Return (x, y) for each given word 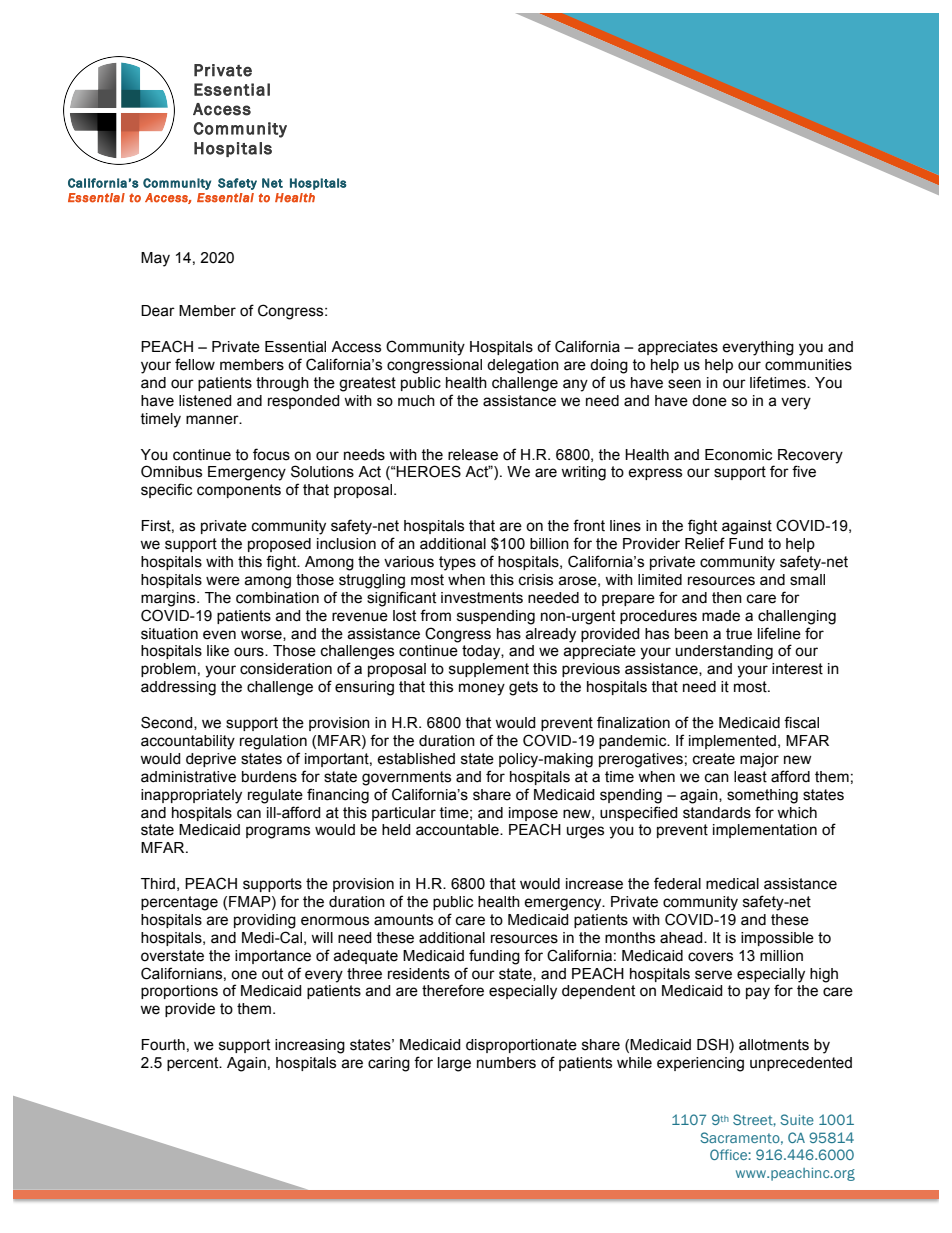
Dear (158, 311)
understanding (724, 652)
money (482, 689)
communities (808, 365)
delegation (523, 366)
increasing (310, 1046)
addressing (178, 688)
